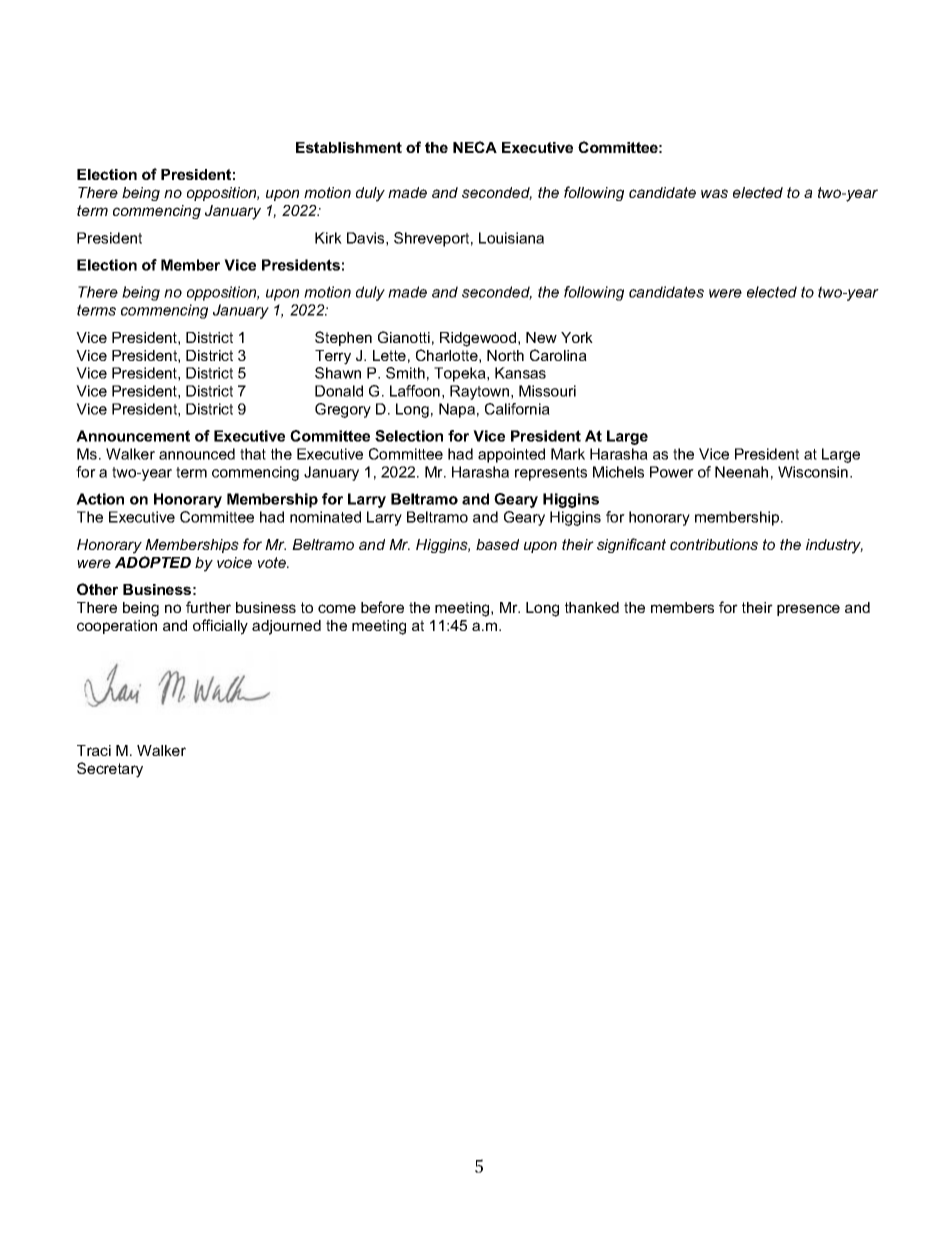  Describe the element at coordinates (343, 338) in the page. I see `Stephen` at that location.
